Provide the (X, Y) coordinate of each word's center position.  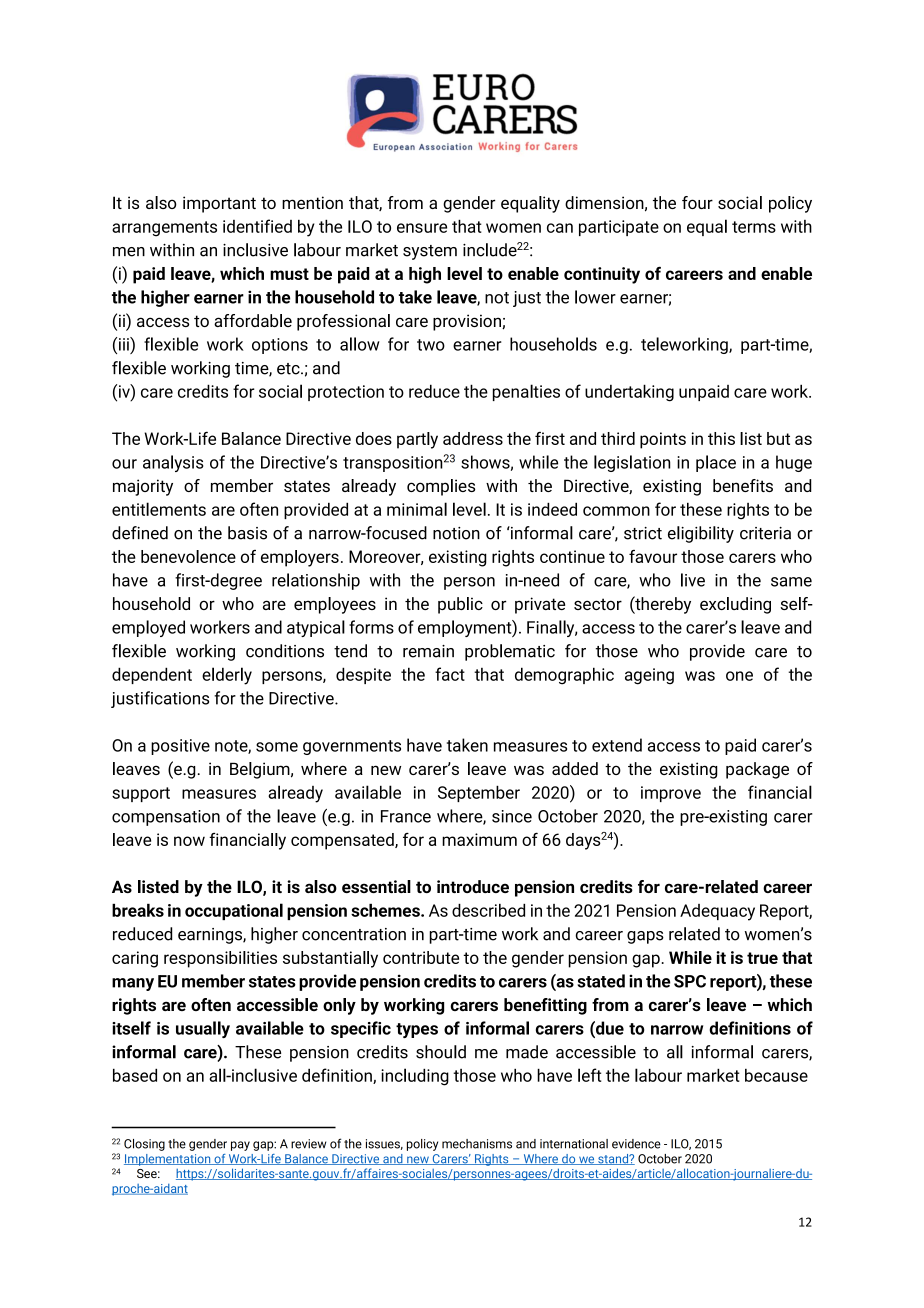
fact (450, 674)
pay (240, 1146)
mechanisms (477, 1144)
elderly (227, 676)
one (739, 676)
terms (754, 227)
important (219, 204)
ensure (422, 228)
